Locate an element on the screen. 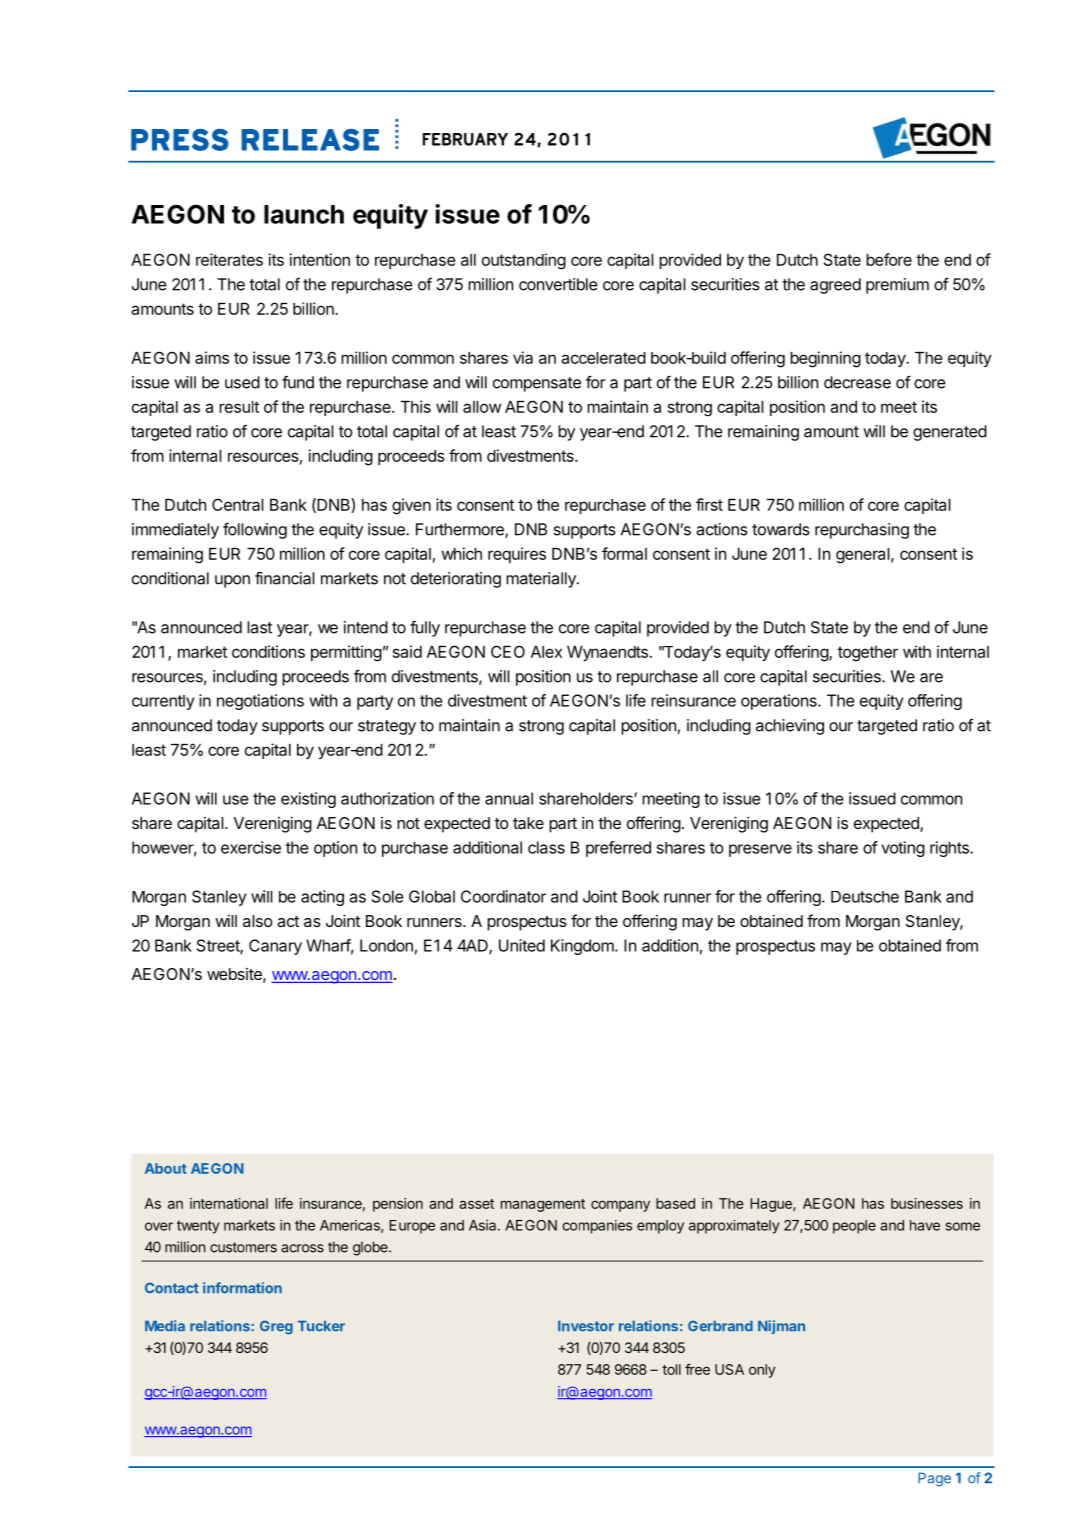 The height and width of the screenshot is (1533, 1084). Investor is located at coordinates (586, 1326).
